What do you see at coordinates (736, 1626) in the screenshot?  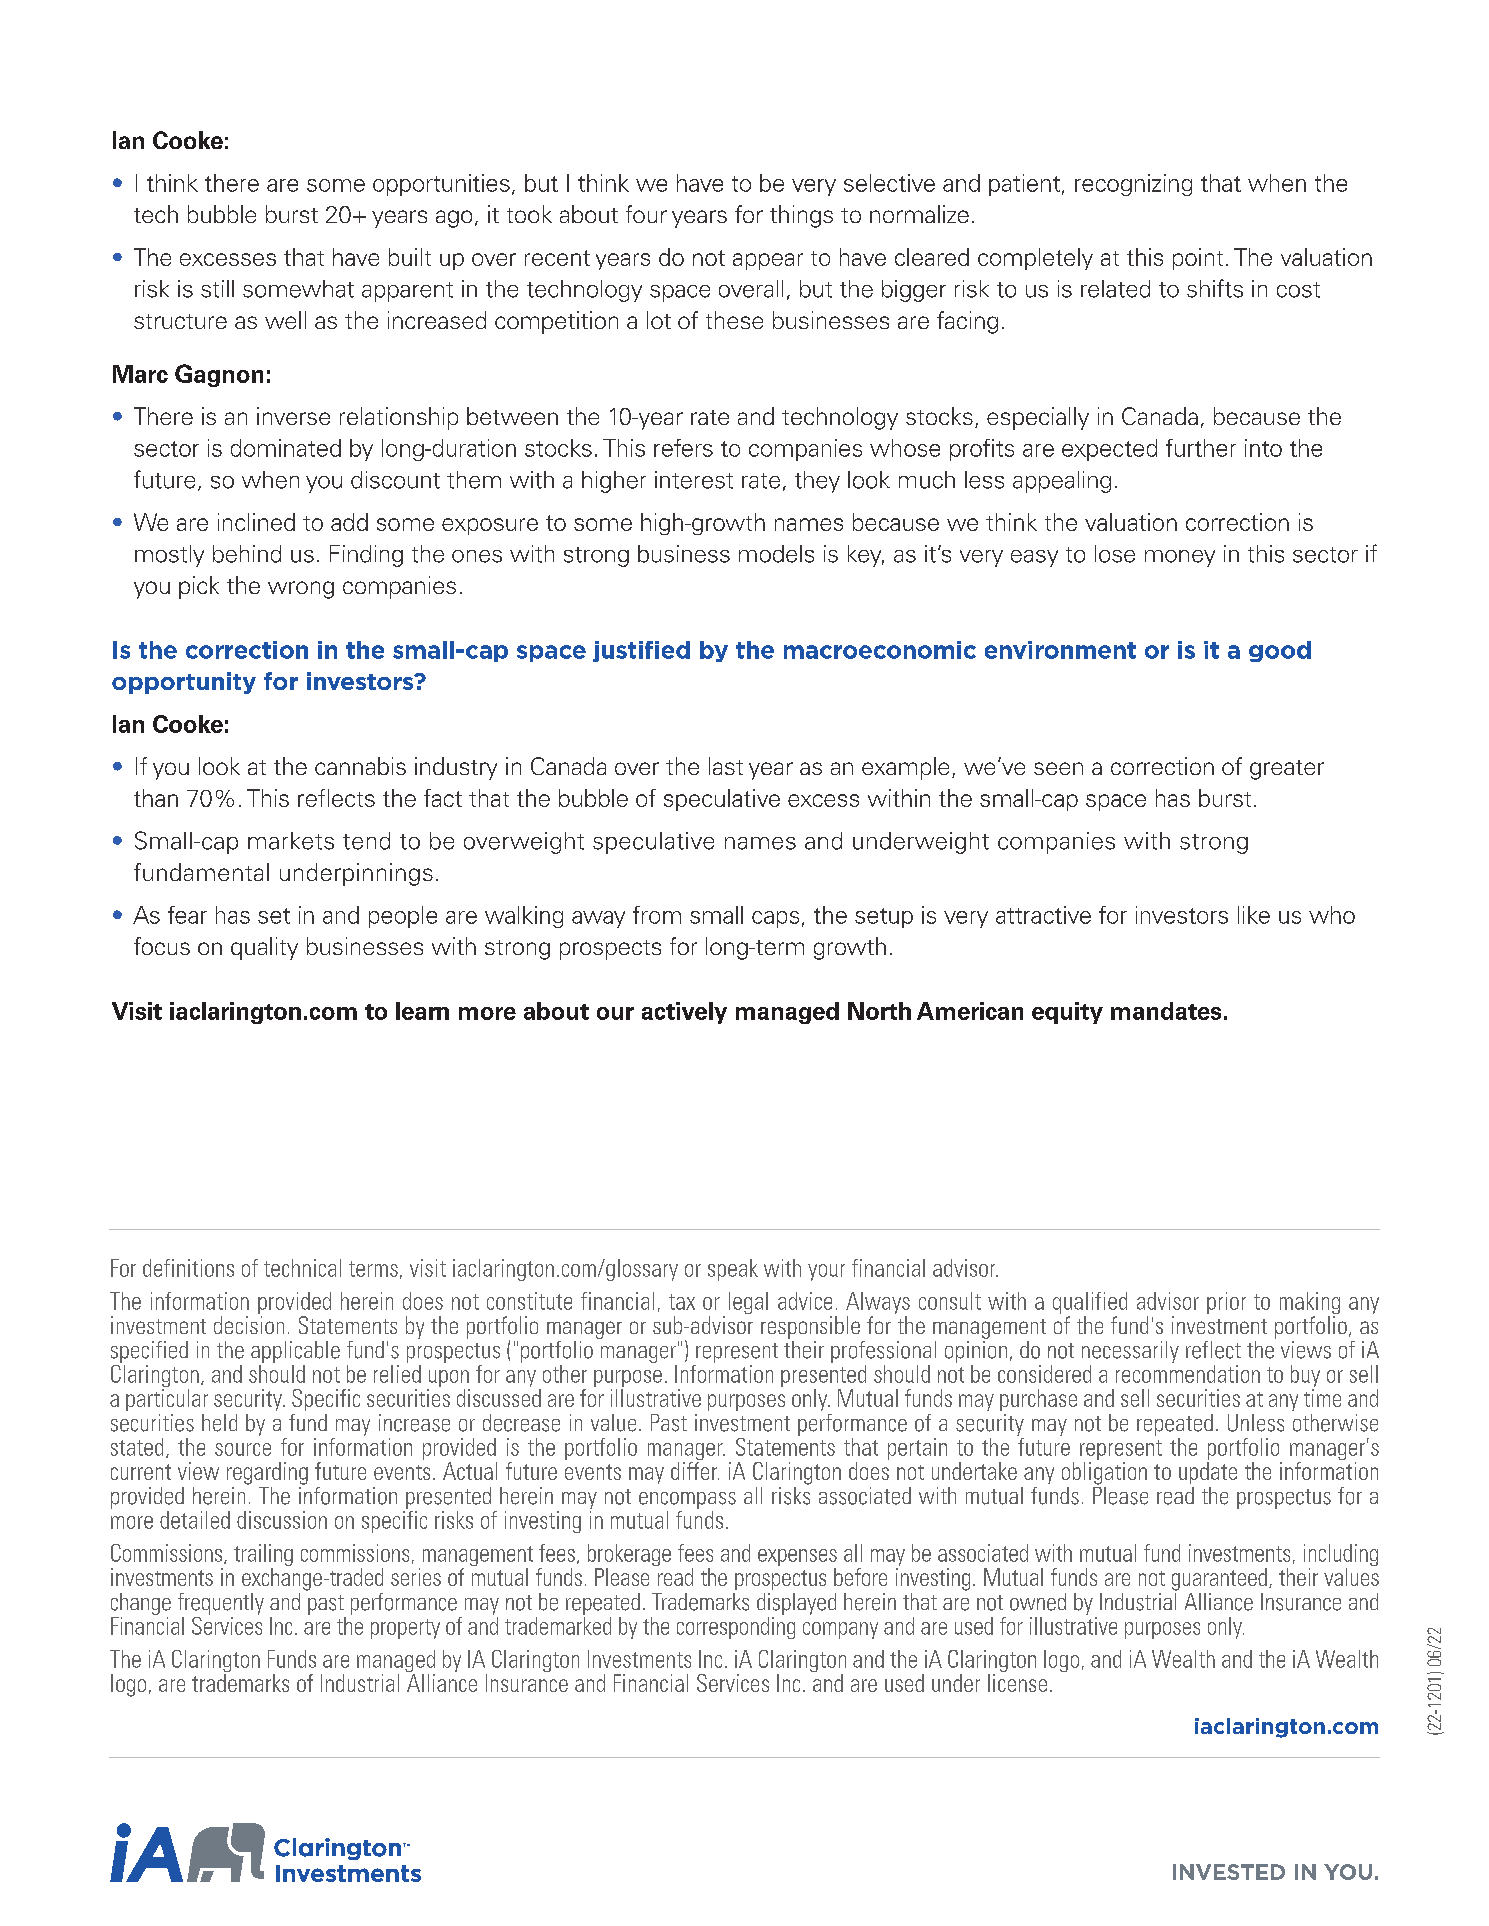 I see `corresponding` at bounding box center [736, 1626].
